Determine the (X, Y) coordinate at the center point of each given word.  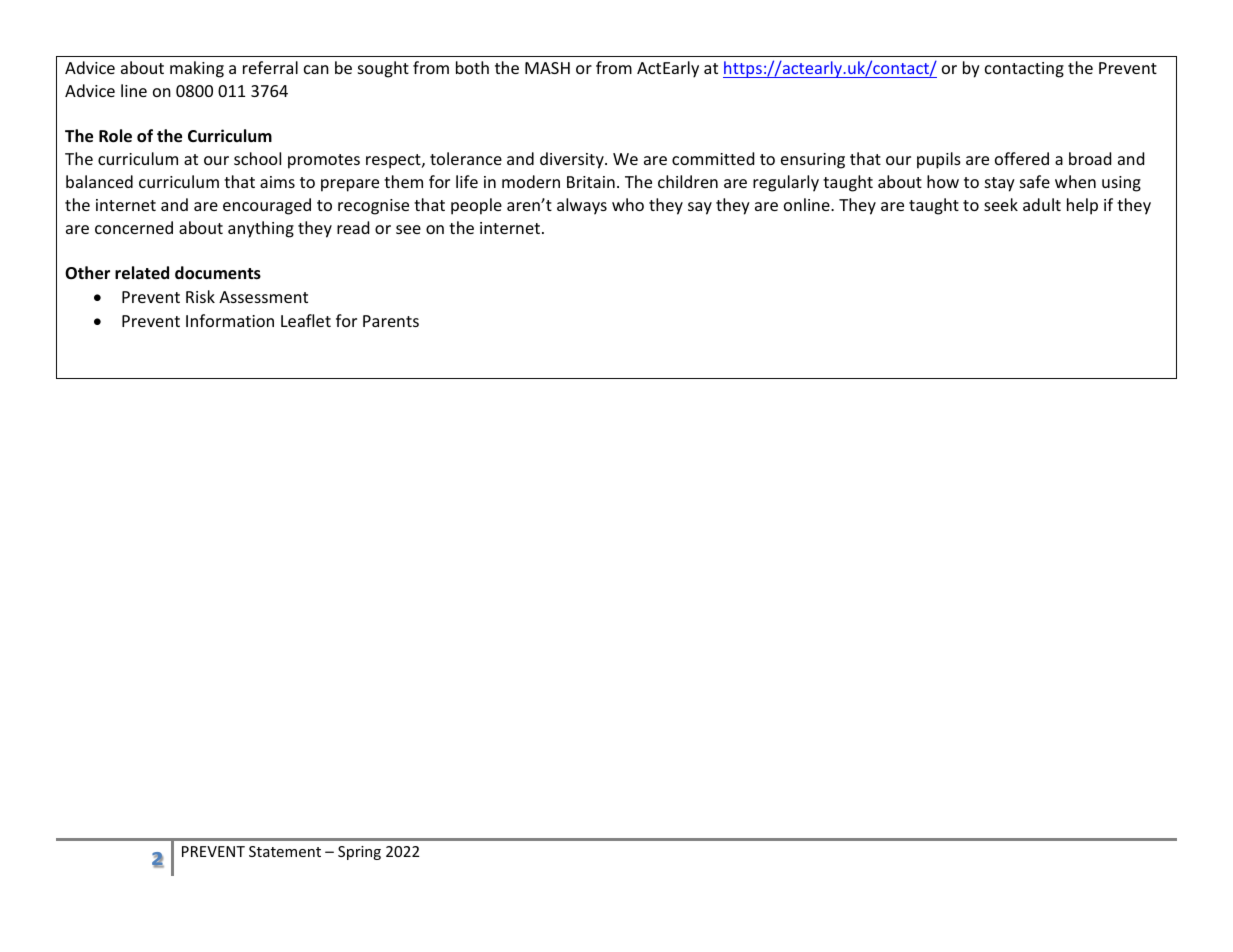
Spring (359, 853)
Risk (200, 296)
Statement (285, 851)
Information (230, 320)
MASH (547, 68)
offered (1022, 158)
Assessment (263, 297)
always (582, 206)
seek (1001, 204)
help (1082, 206)
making (197, 69)
